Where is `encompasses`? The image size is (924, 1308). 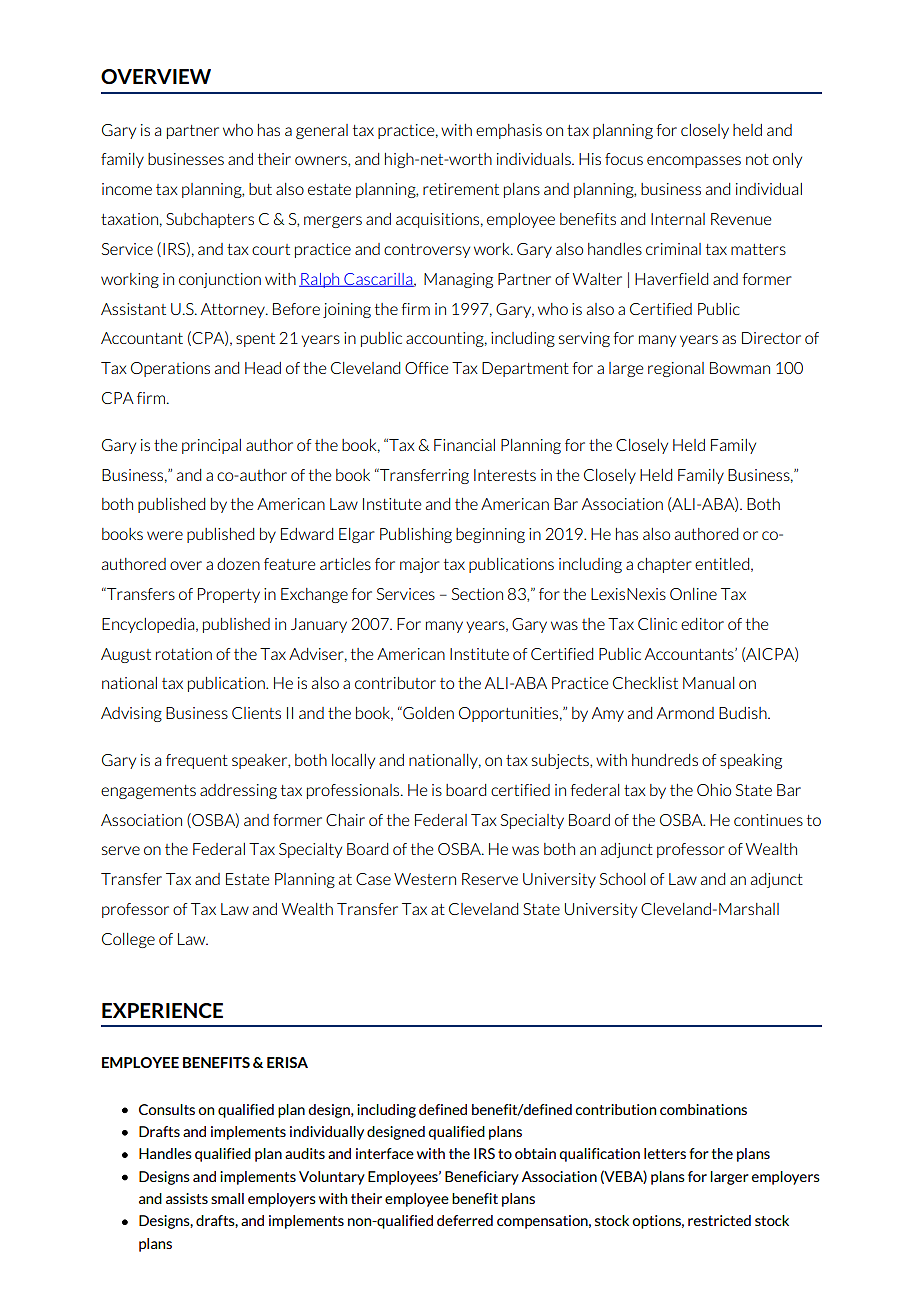
encompasses is located at coordinates (694, 162).
